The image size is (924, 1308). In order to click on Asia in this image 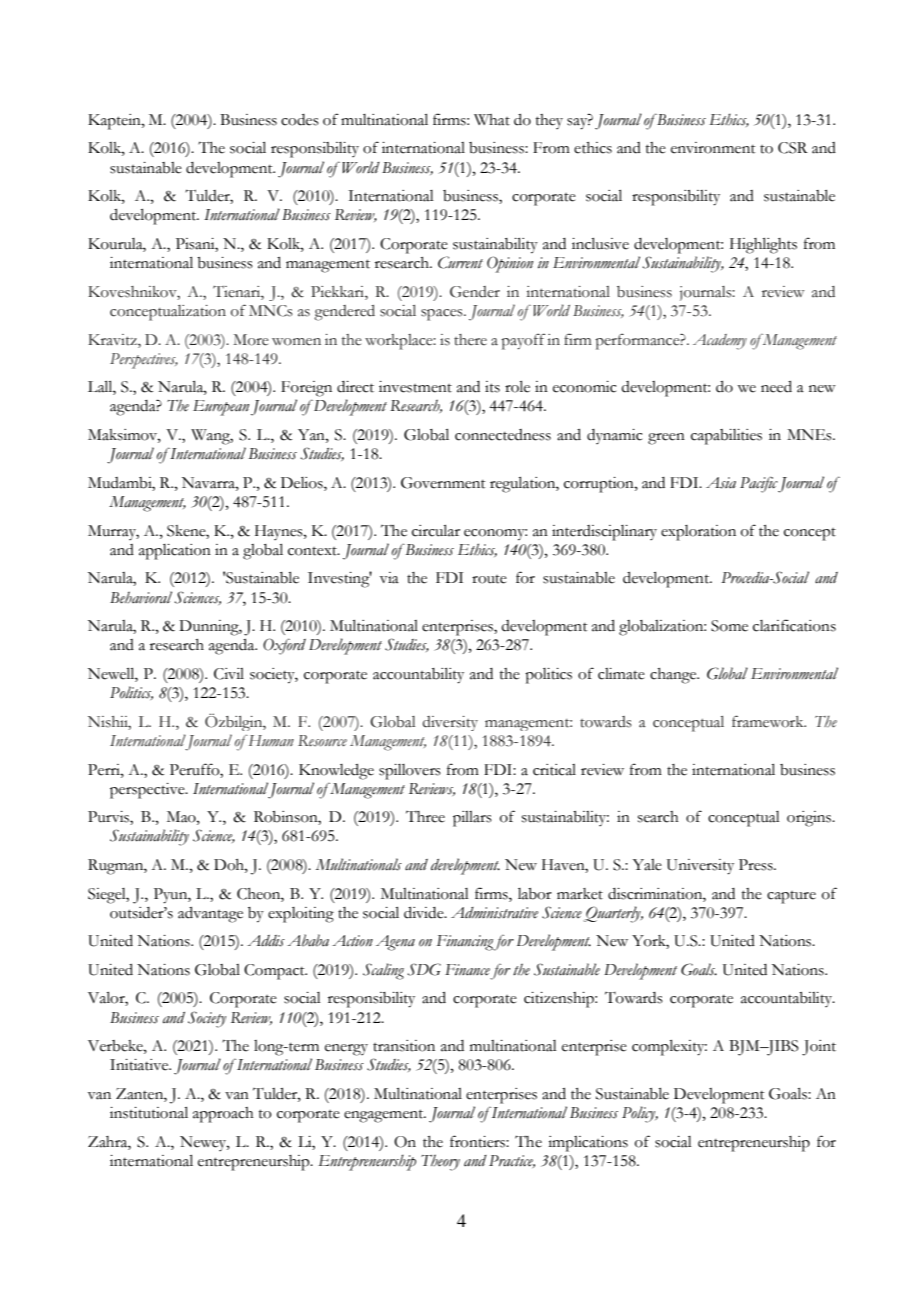, I will do `click(721, 483)`.
